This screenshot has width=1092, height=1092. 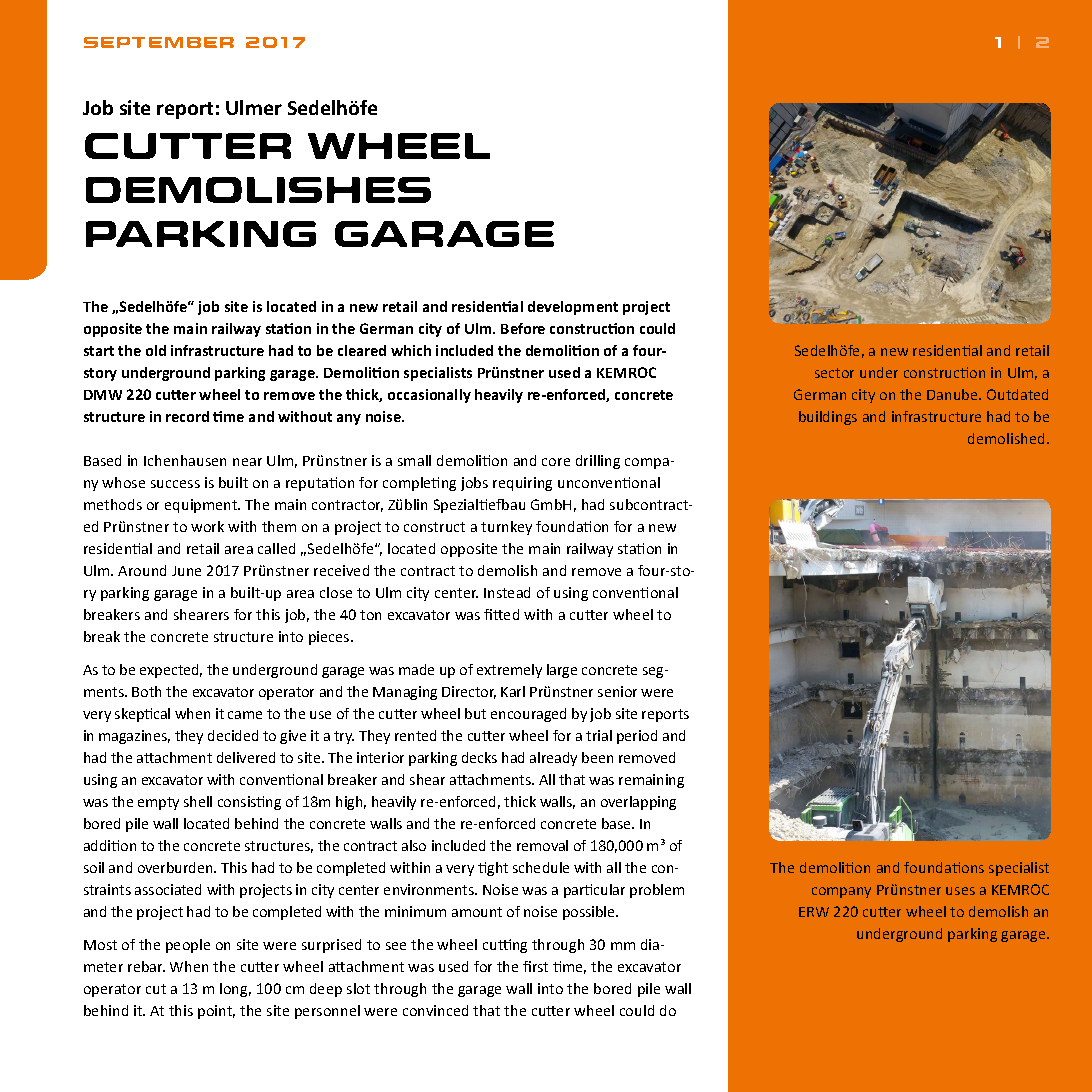 What do you see at coordinates (246, 757) in the screenshot?
I see `delivered` at bounding box center [246, 757].
